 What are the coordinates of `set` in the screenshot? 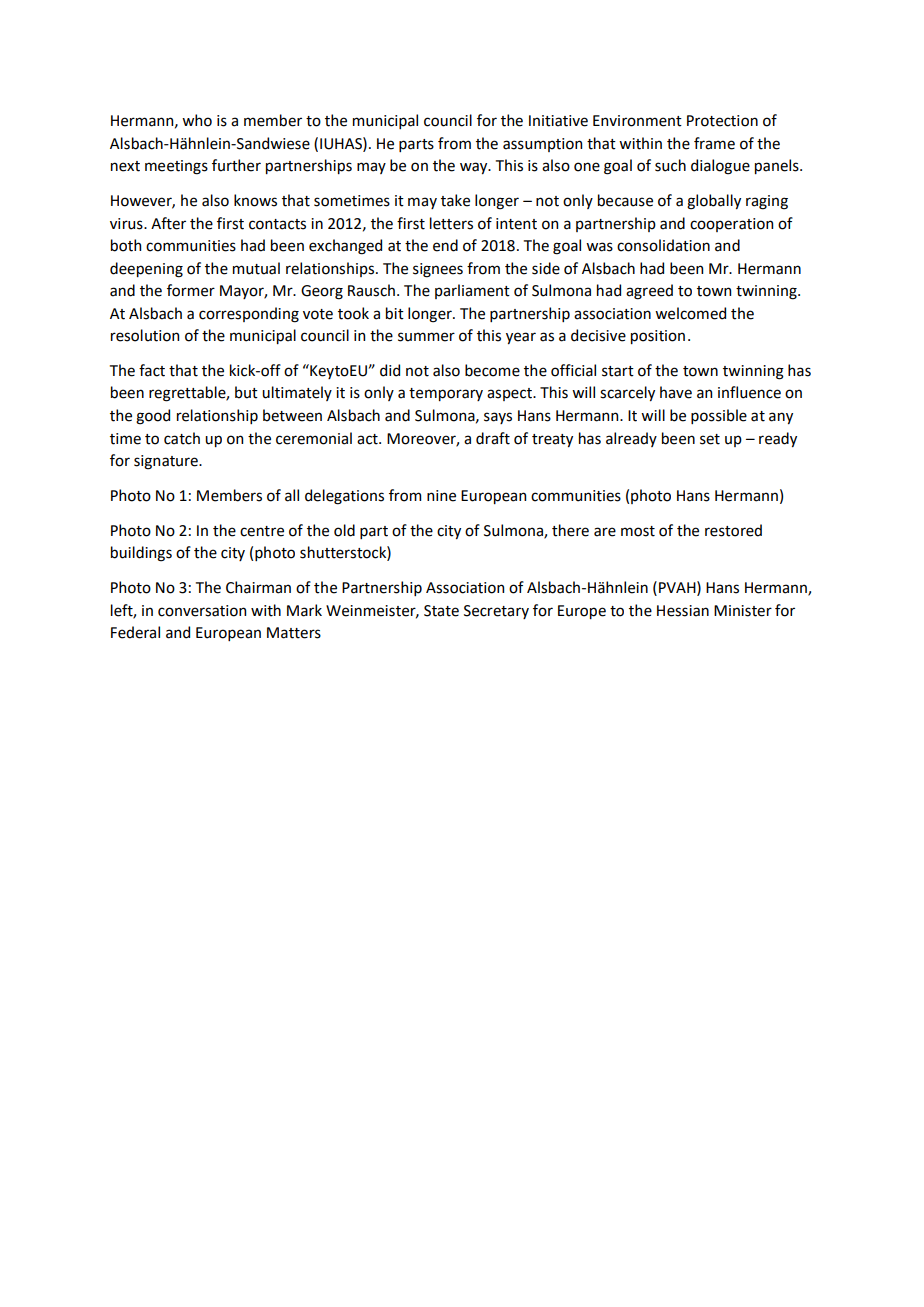 It's located at (710, 439).
